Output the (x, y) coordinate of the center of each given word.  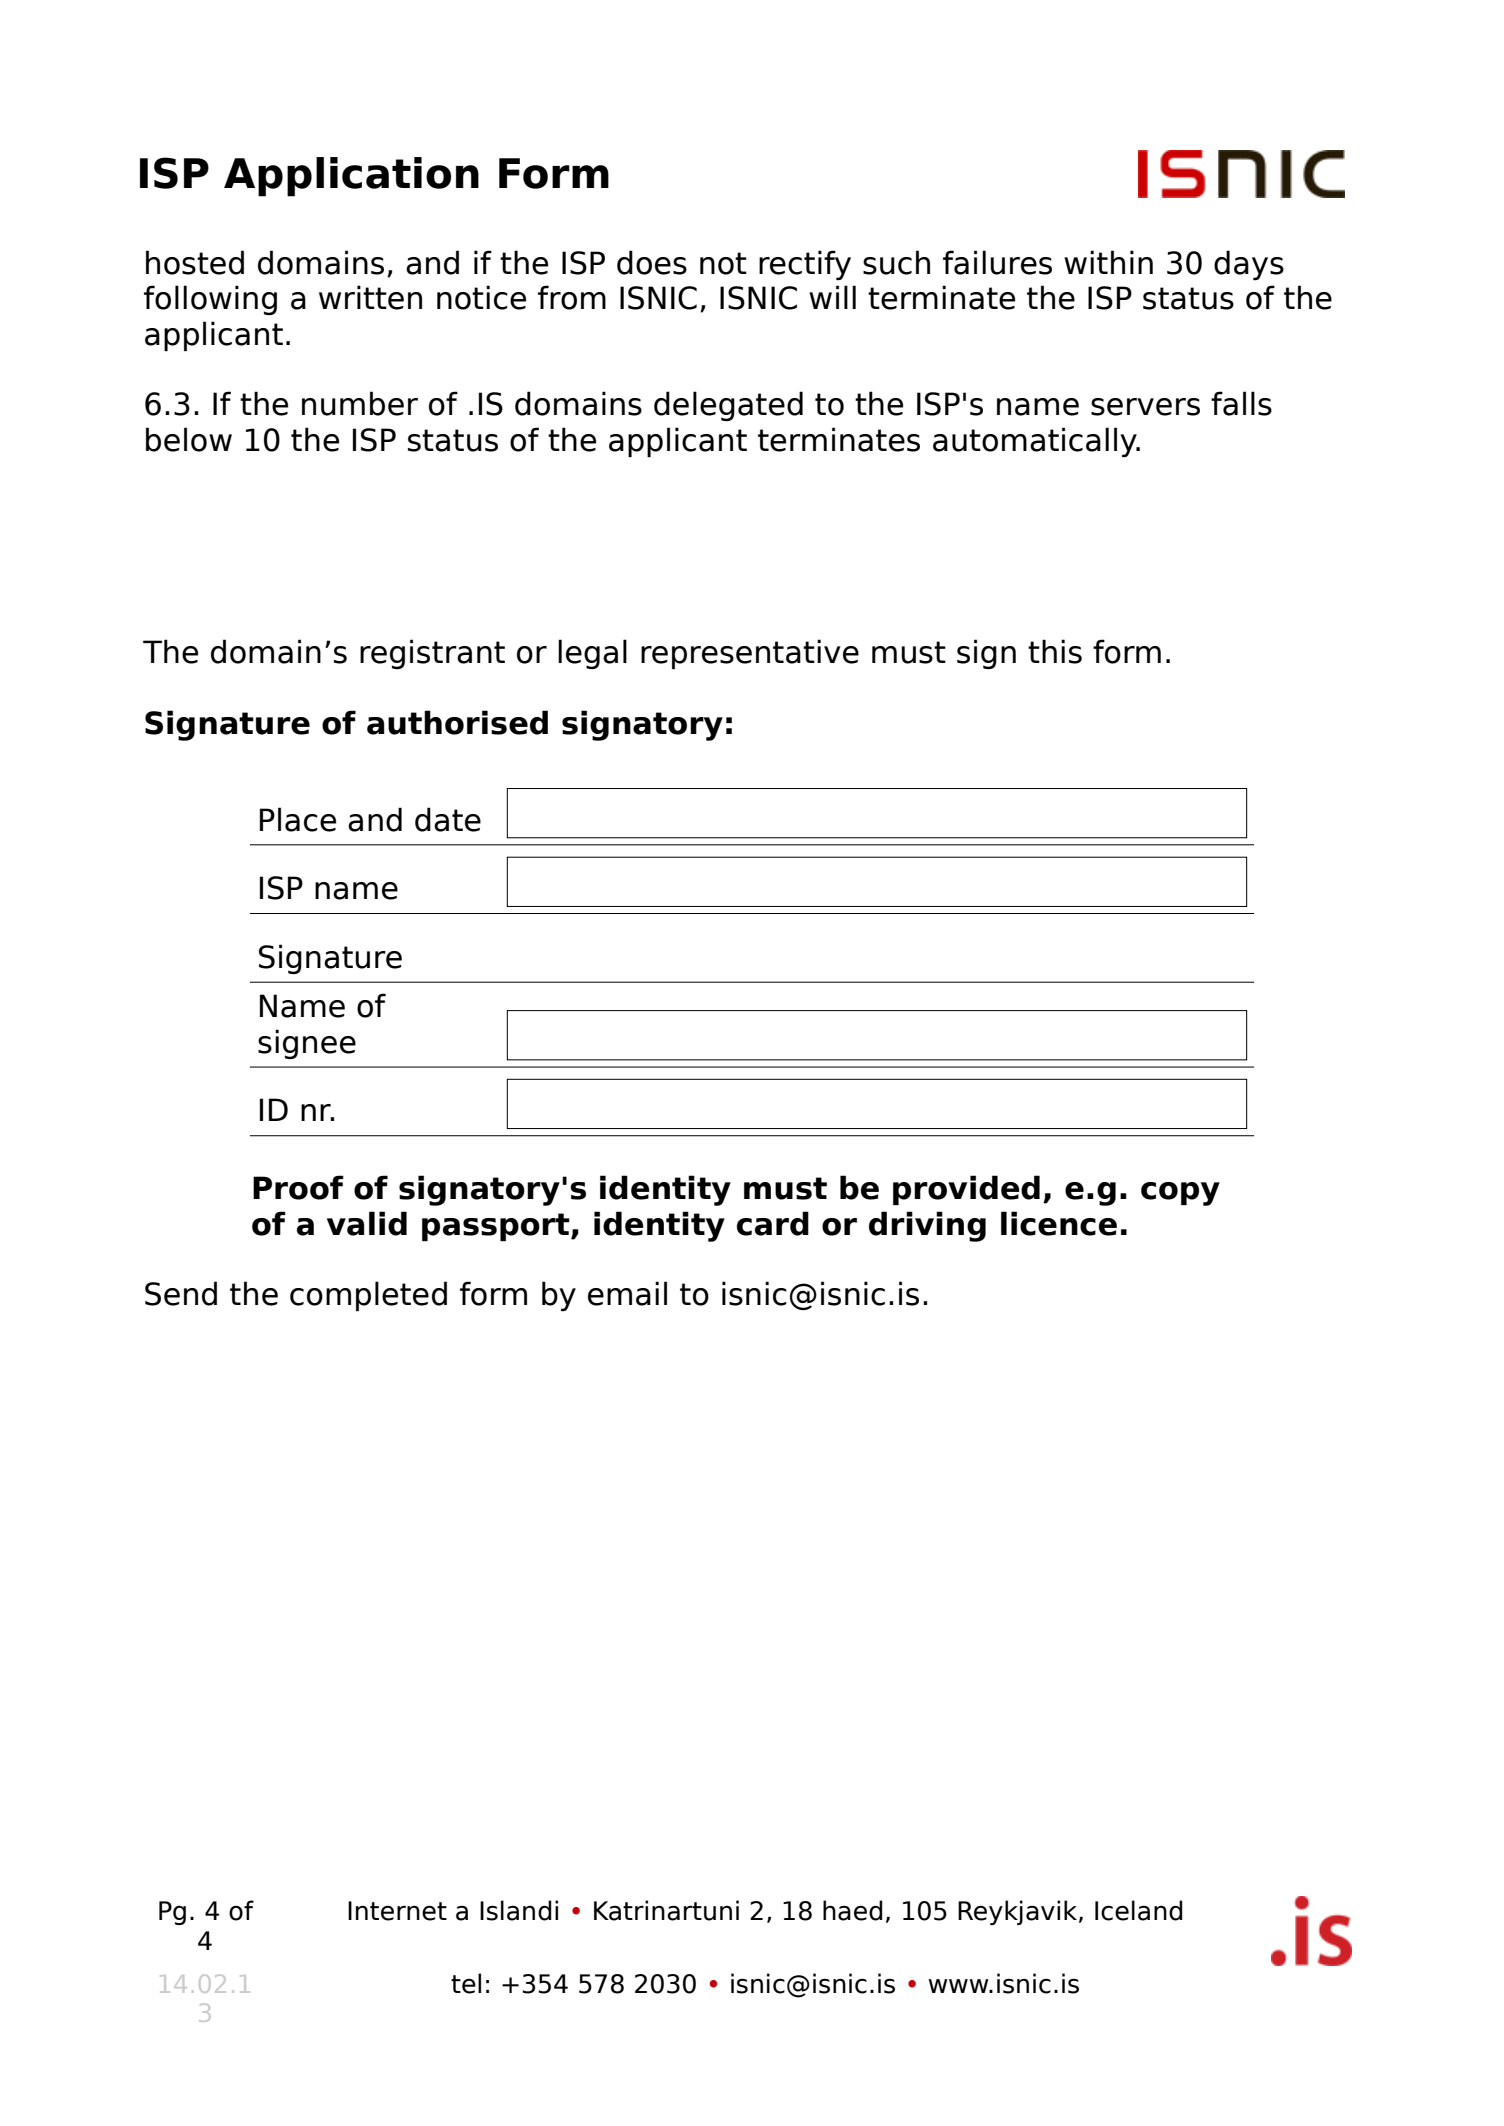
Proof (298, 1187)
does (652, 262)
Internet (397, 1911)
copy (1180, 1194)
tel (466, 1983)
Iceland (1139, 1910)
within (1108, 262)
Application (351, 177)
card (773, 1223)
